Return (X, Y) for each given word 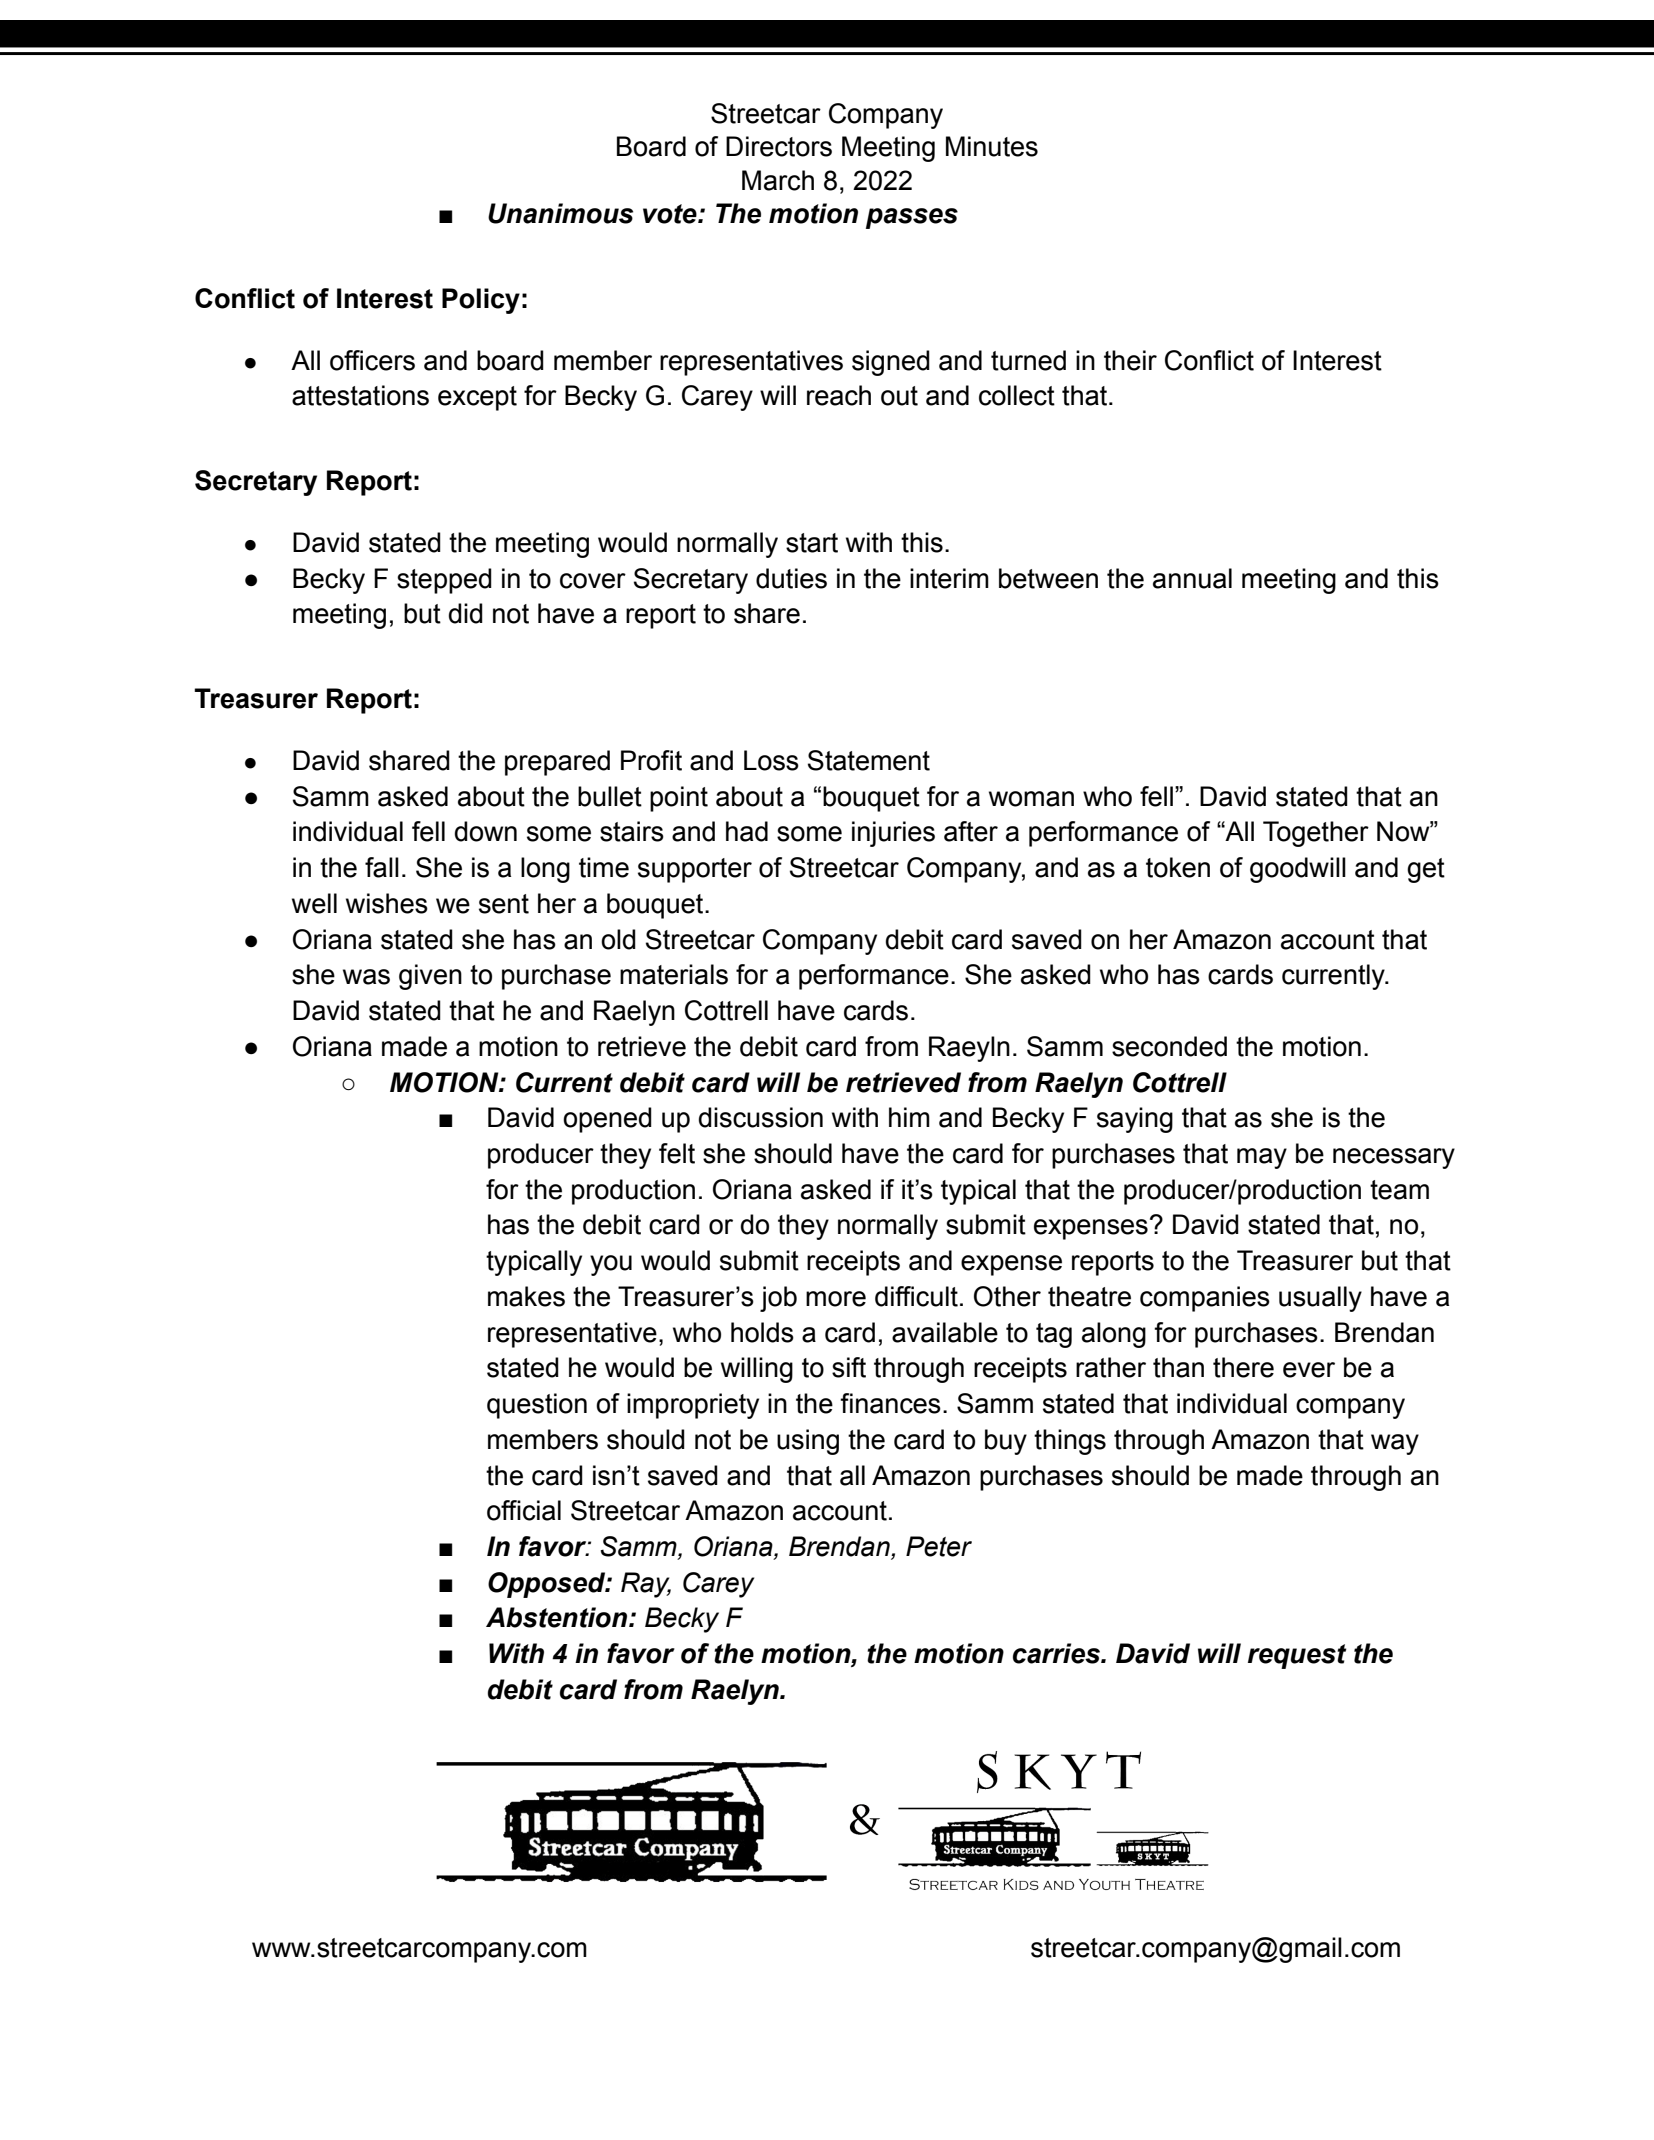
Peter (939, 1546)
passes (912, 218)
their (1130, 360)
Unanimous (560, 213)
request (1297, 1656)
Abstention (556, 1617)
